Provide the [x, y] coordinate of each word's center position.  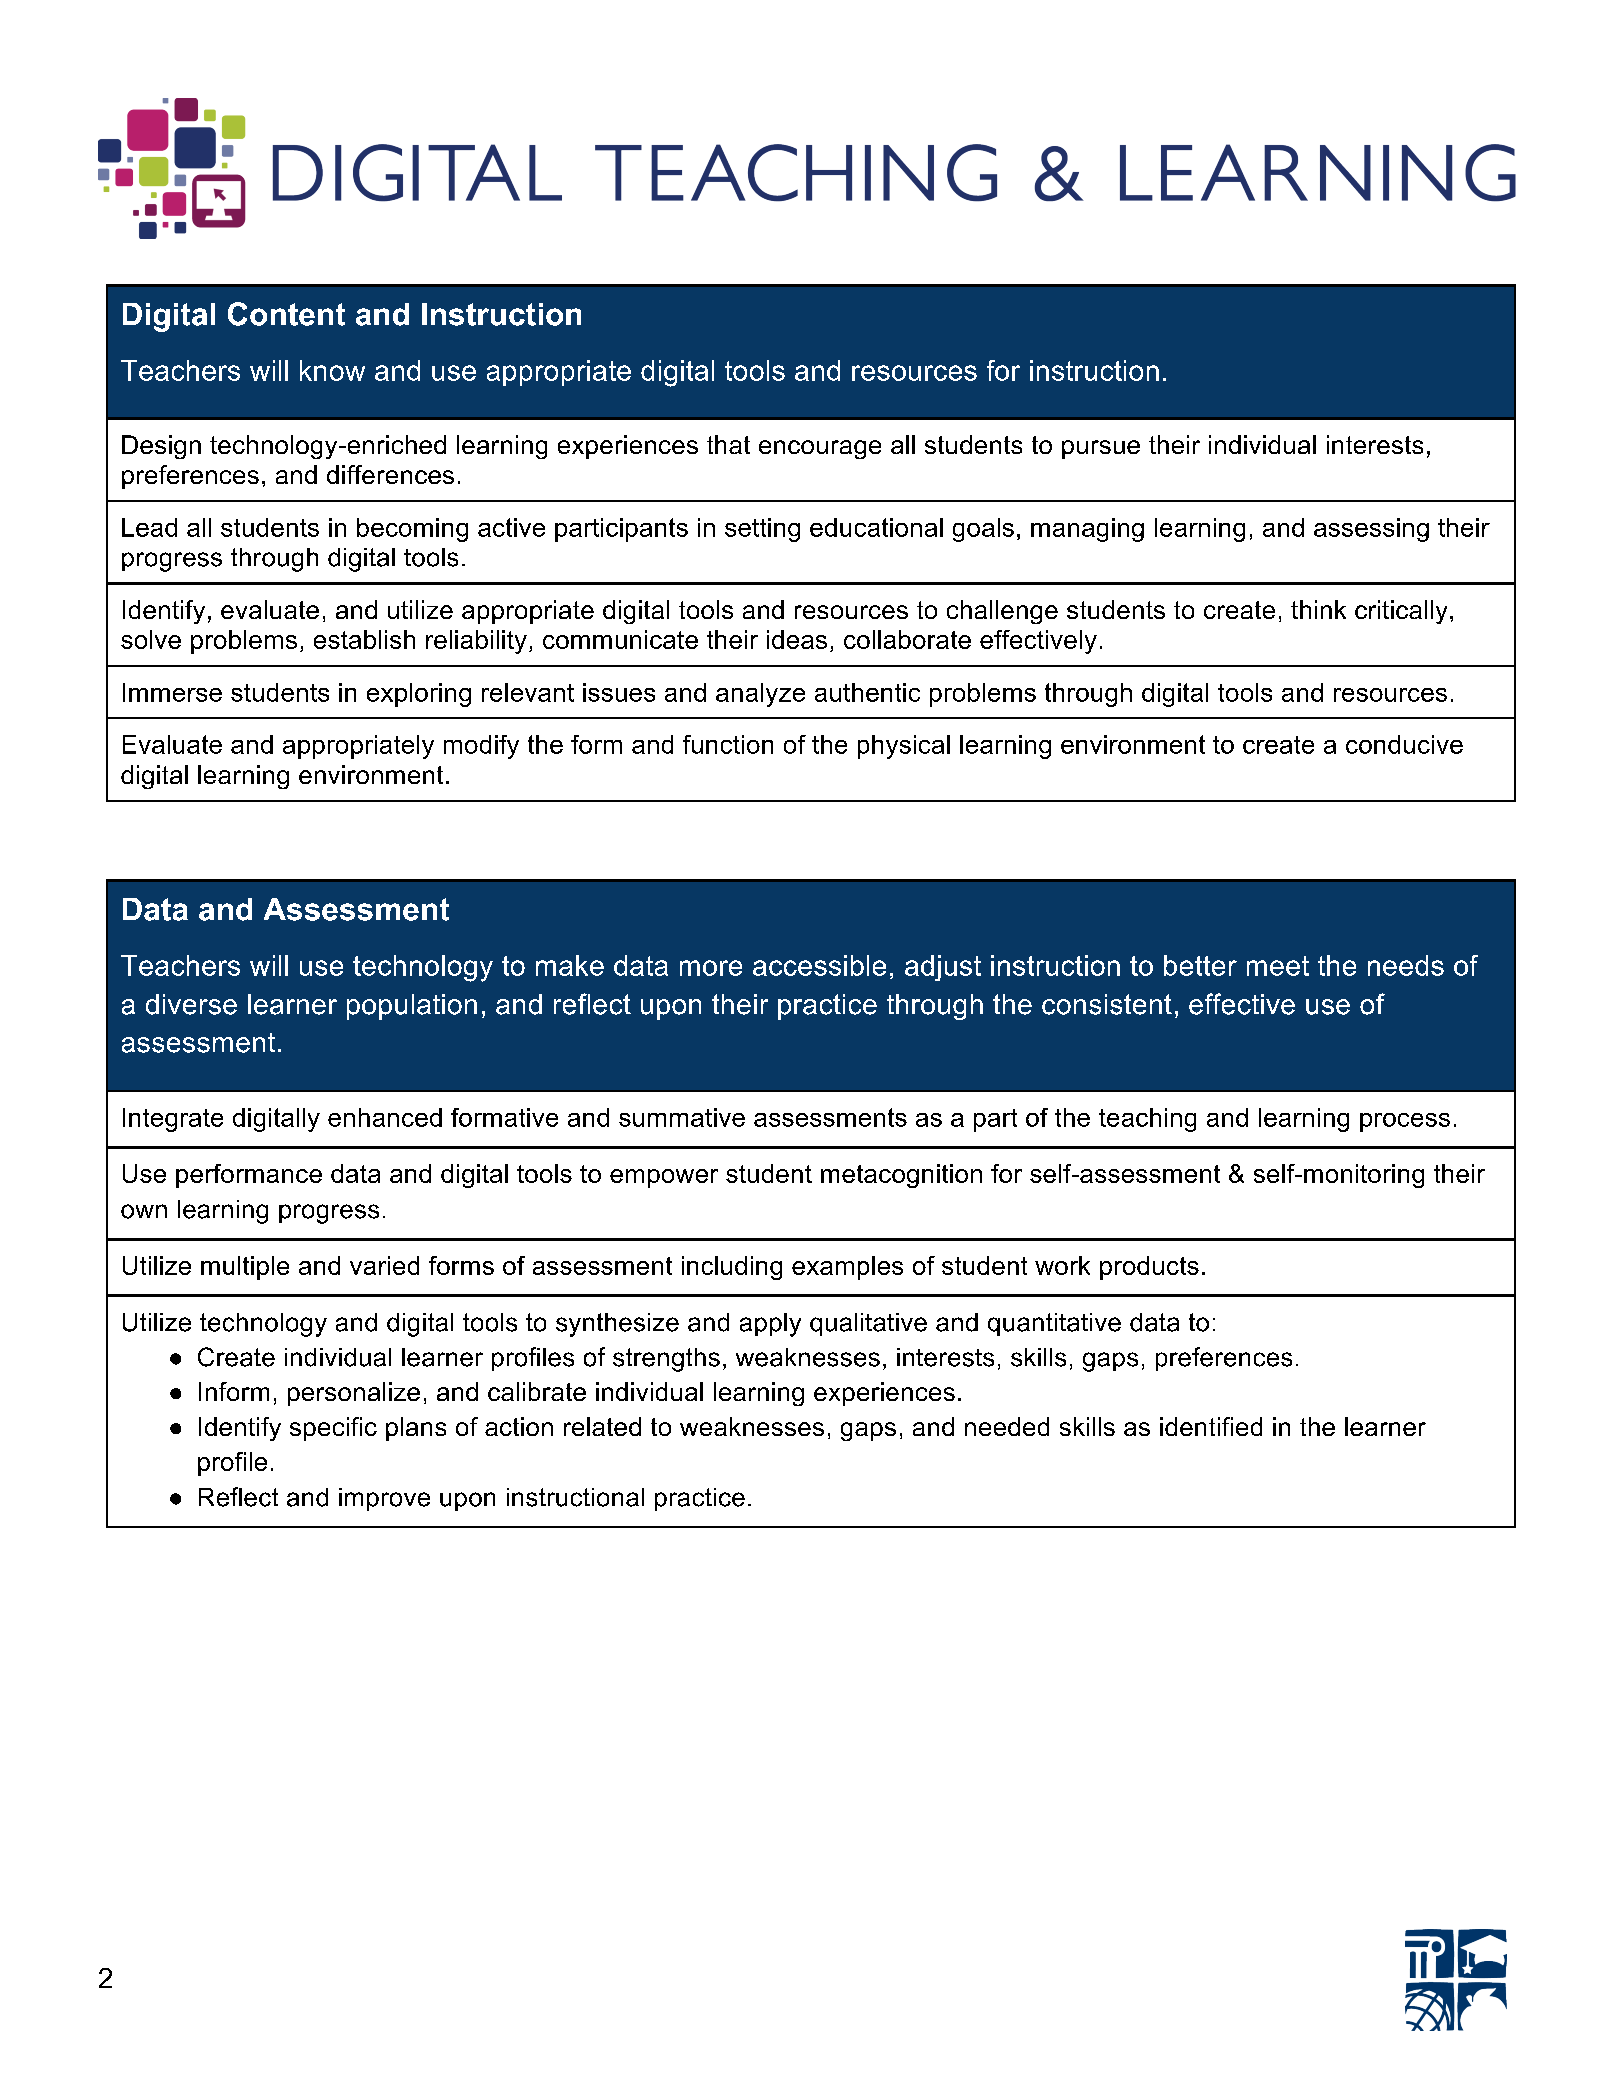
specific [333, 1429]
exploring [419, 695]
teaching [1147, 1120]
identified [1211, 1426]
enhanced [385, 1117]
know [332, 370]
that [728, 444]
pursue [1101, 449]
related [602, 1426]
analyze [760, 695]
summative [682, 1117]
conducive [1404, 744]
